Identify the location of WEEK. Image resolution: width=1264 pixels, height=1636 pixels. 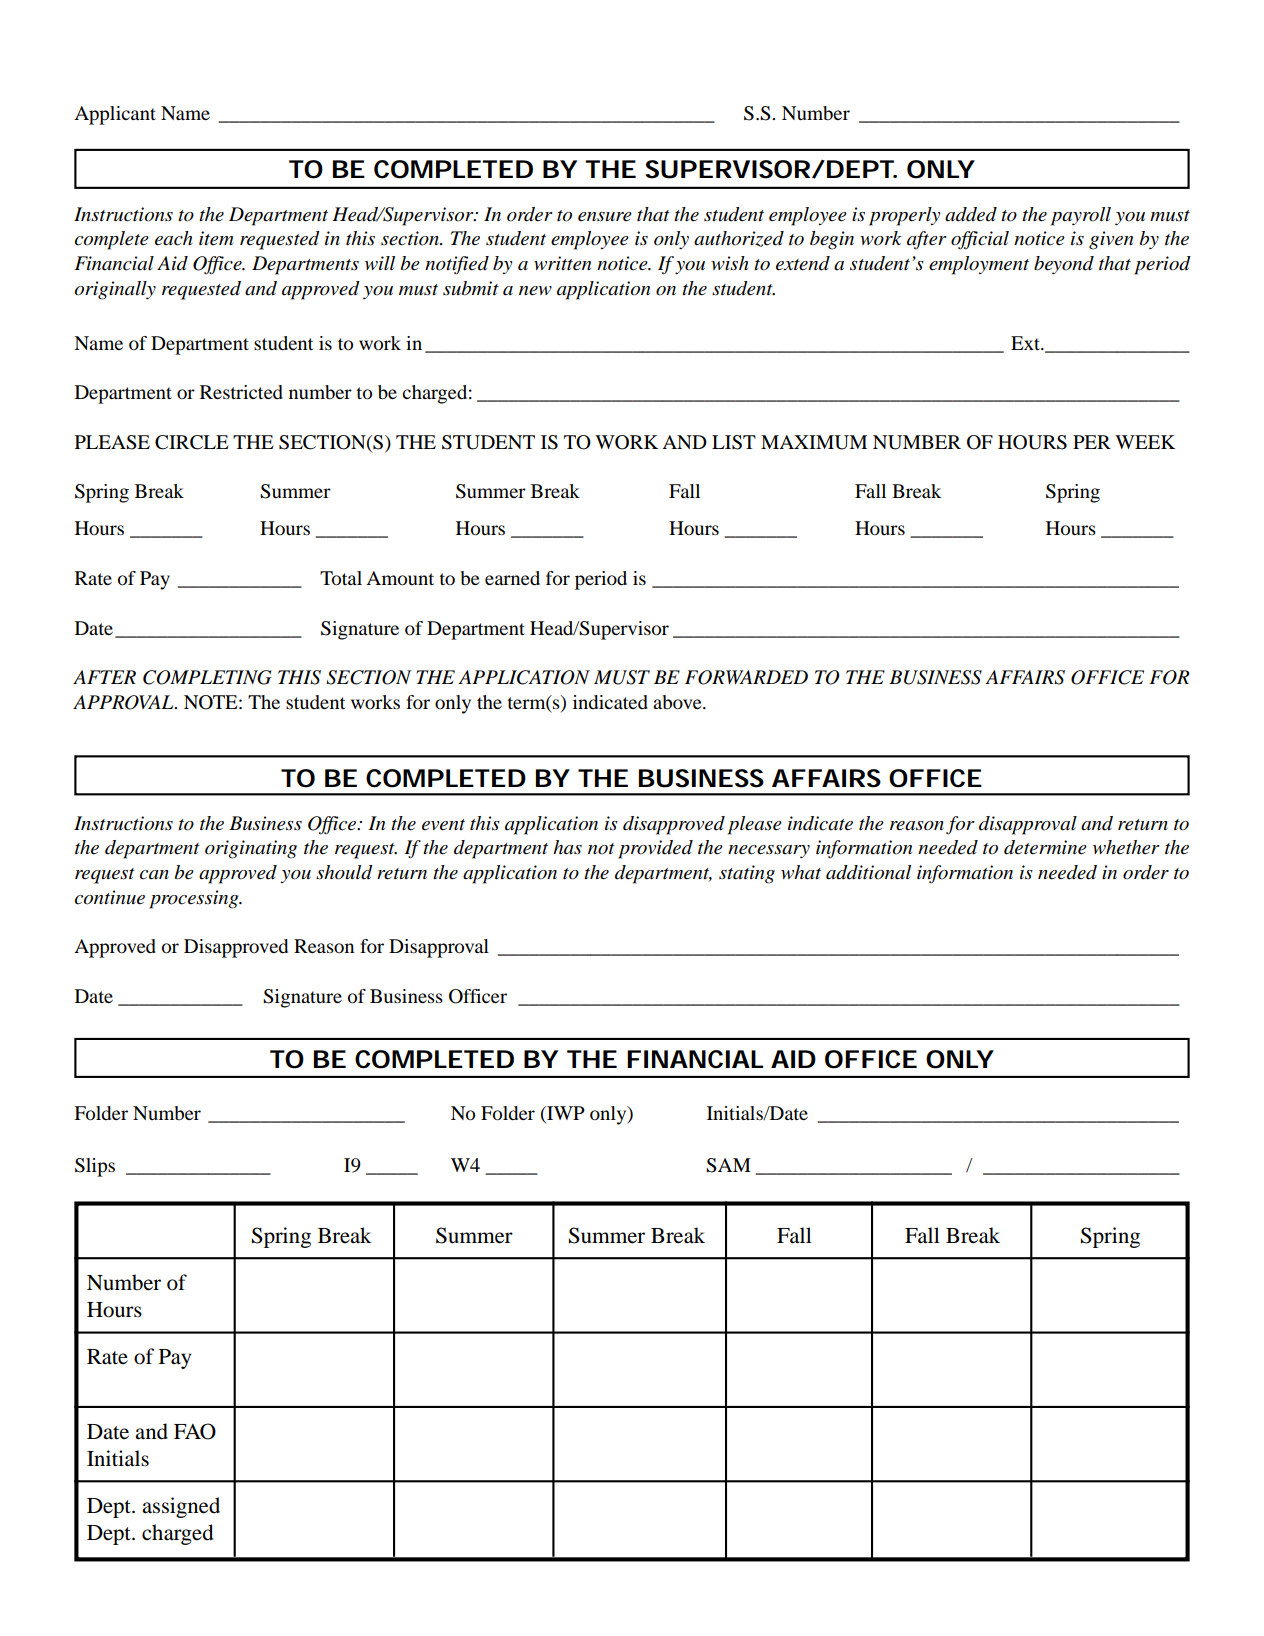
(1145, 442).
